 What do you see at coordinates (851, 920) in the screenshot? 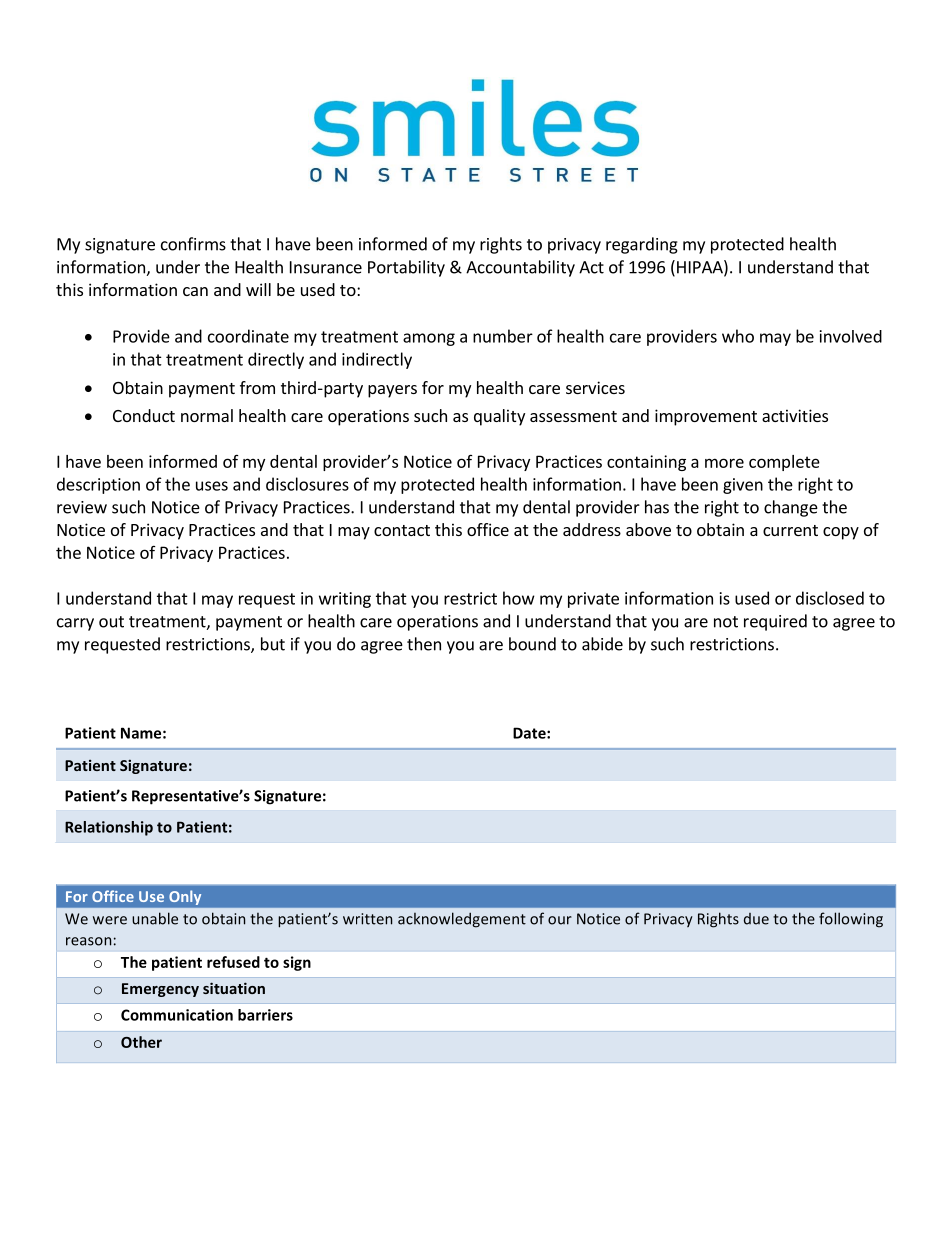
I see `following` at bounding box center [851, 920].
